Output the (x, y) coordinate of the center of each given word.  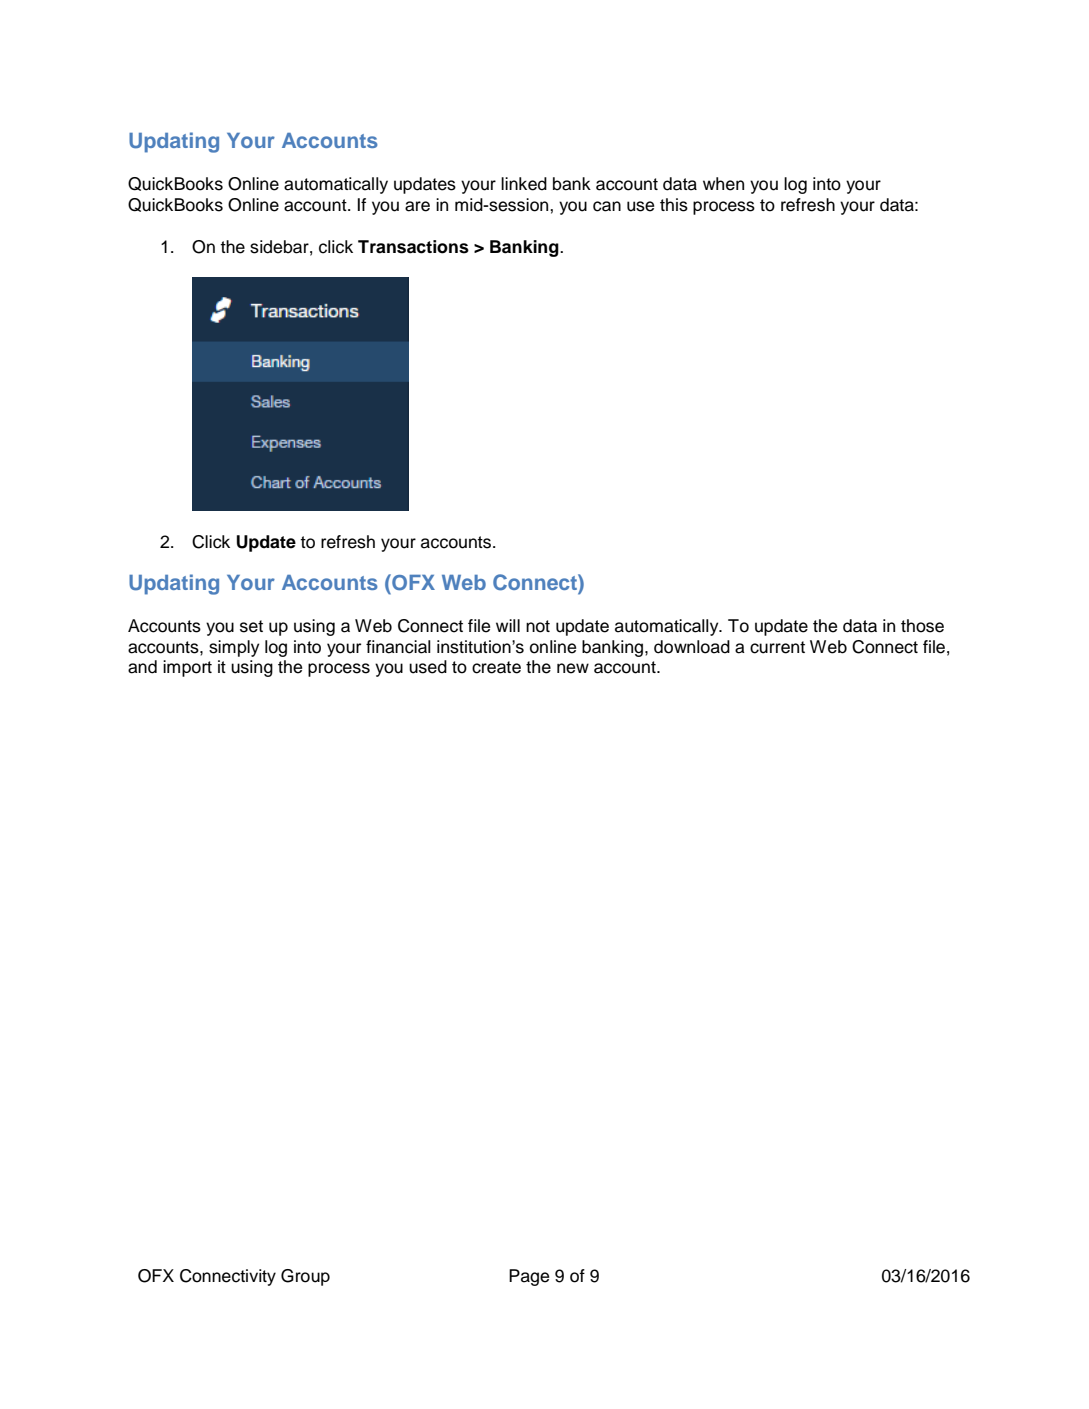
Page (529, 1277)
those (922, 626)
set (251, 626)
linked (524, 184)
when (723, 184)
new (573, 668)
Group (305, 1277)
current (777, 647)
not (538, 626)
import (187, 668)
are (417, 206)
